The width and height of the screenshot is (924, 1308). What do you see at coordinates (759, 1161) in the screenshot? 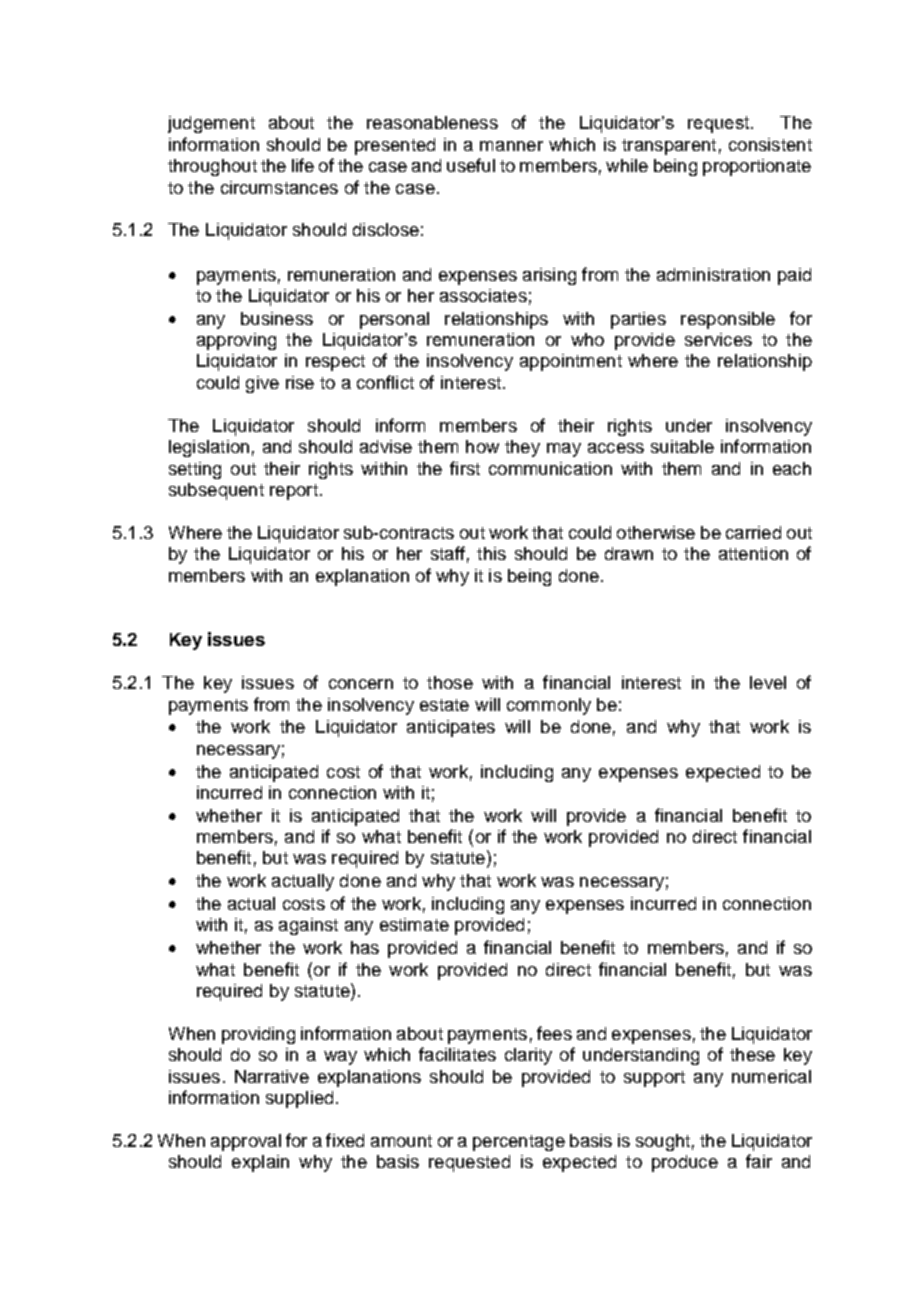
I see `fair` at bounding box center [759, 1161].
